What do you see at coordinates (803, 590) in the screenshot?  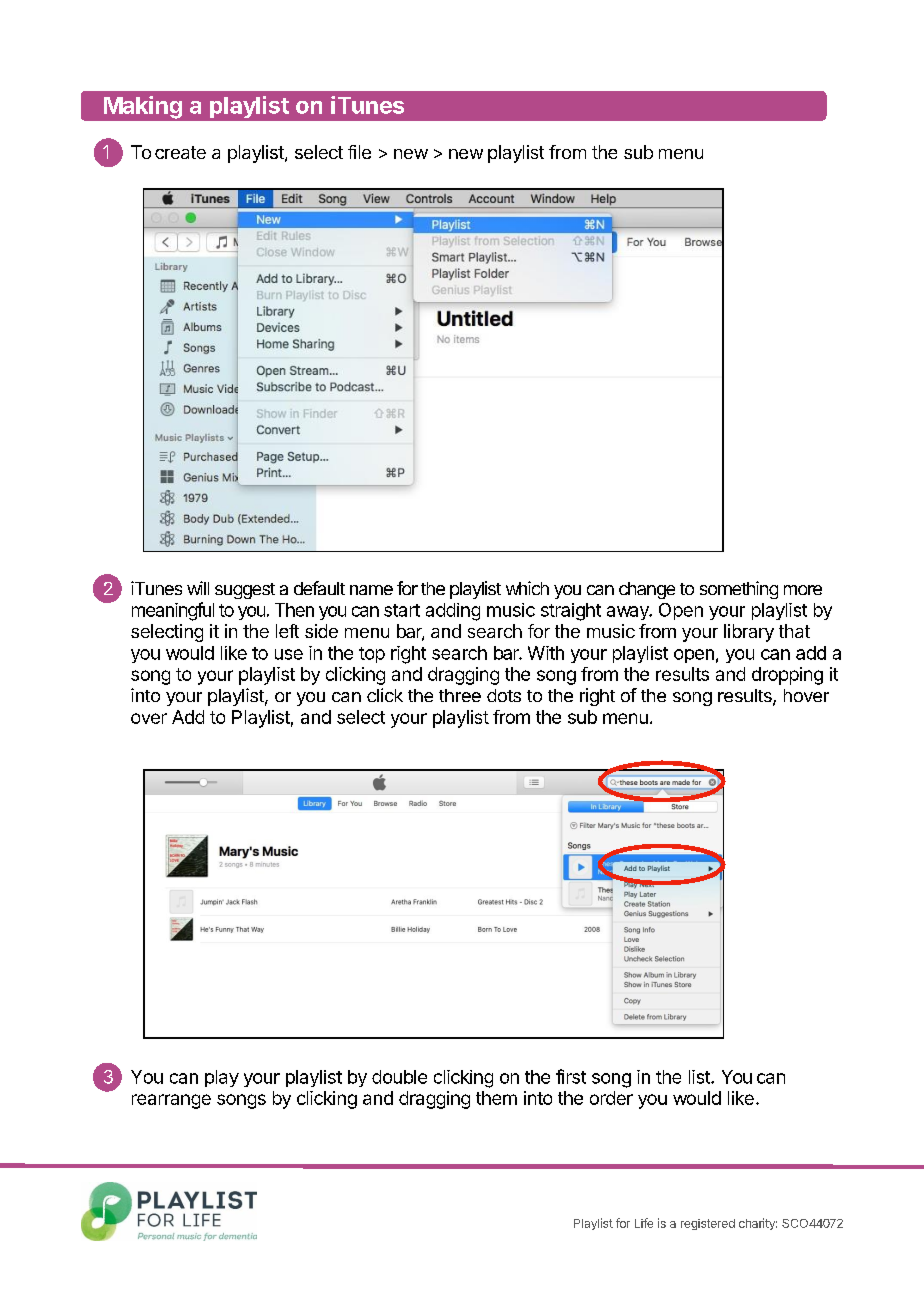 I see `more` at bounding box center [803, 590].
